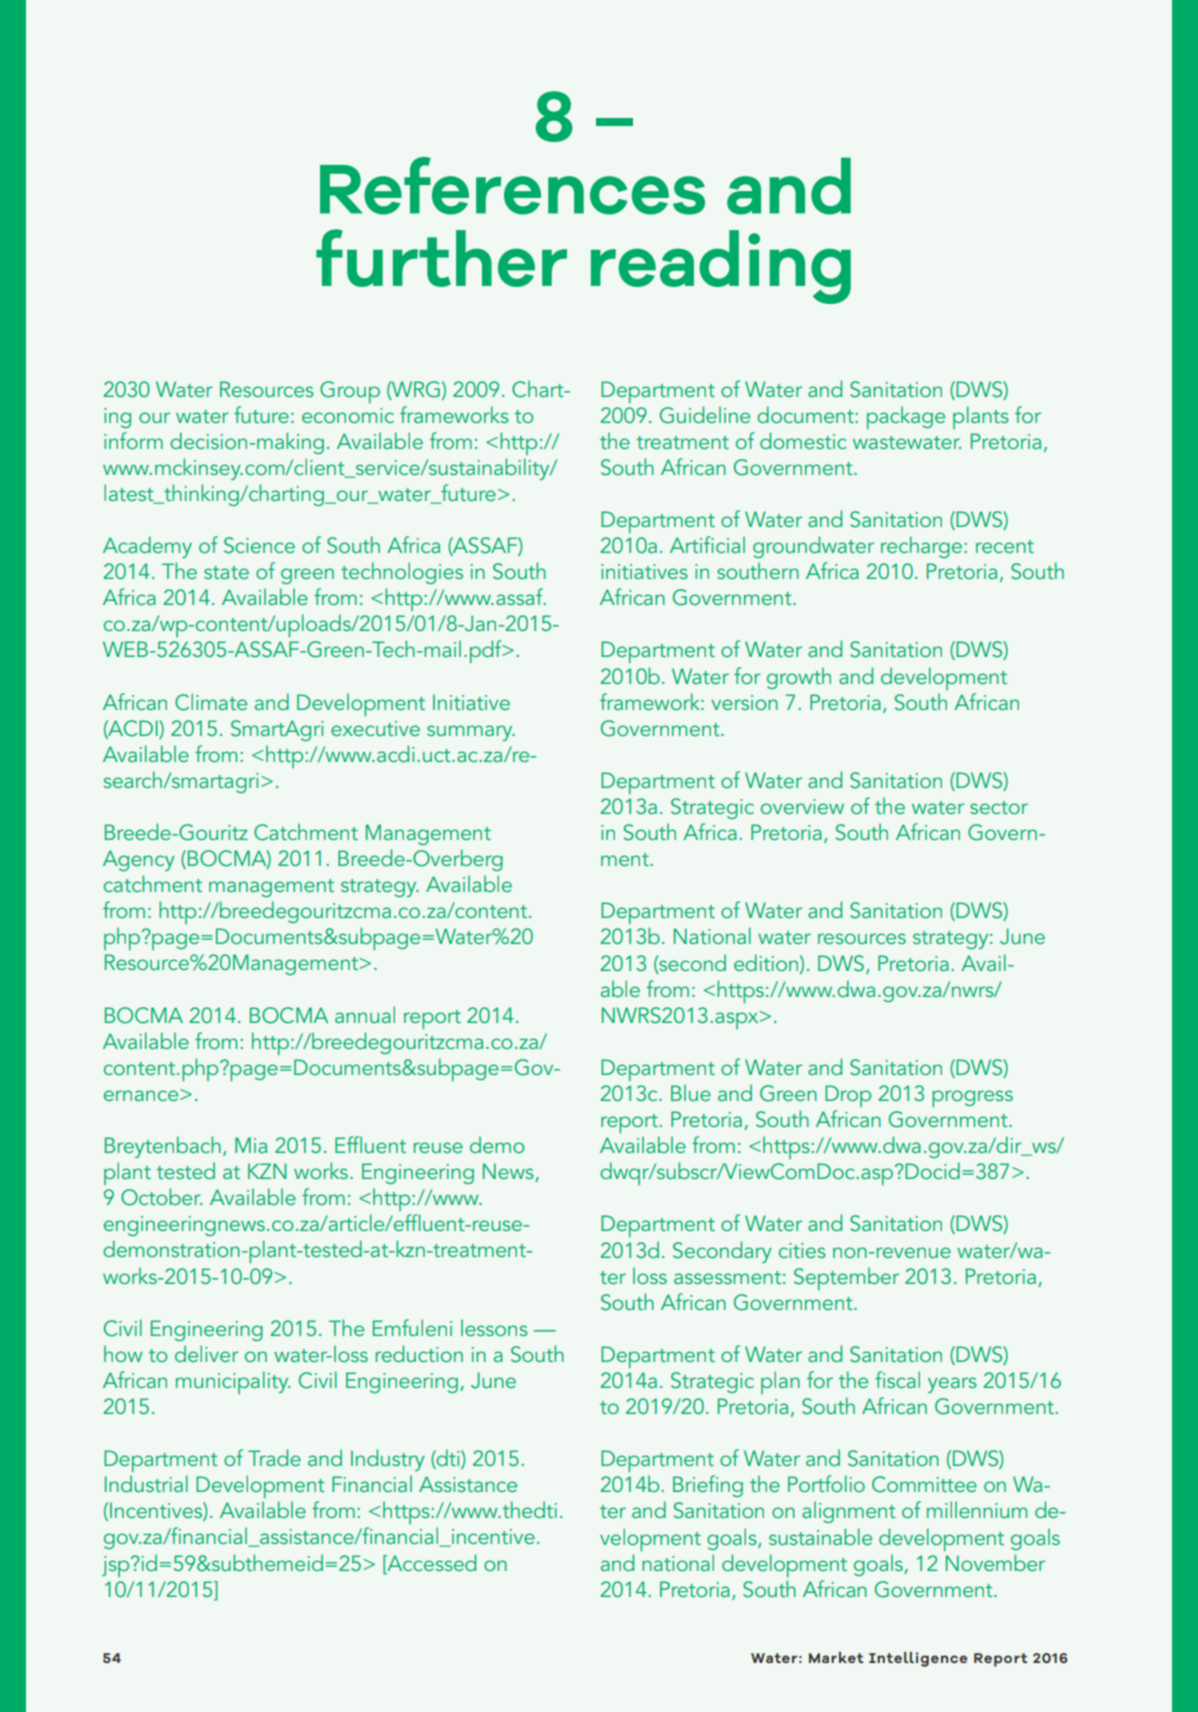 This screenshot has width=1198, height=1712. Describe the element at coordinates (441, 258) in the screenshot. I see `further` at that location.
